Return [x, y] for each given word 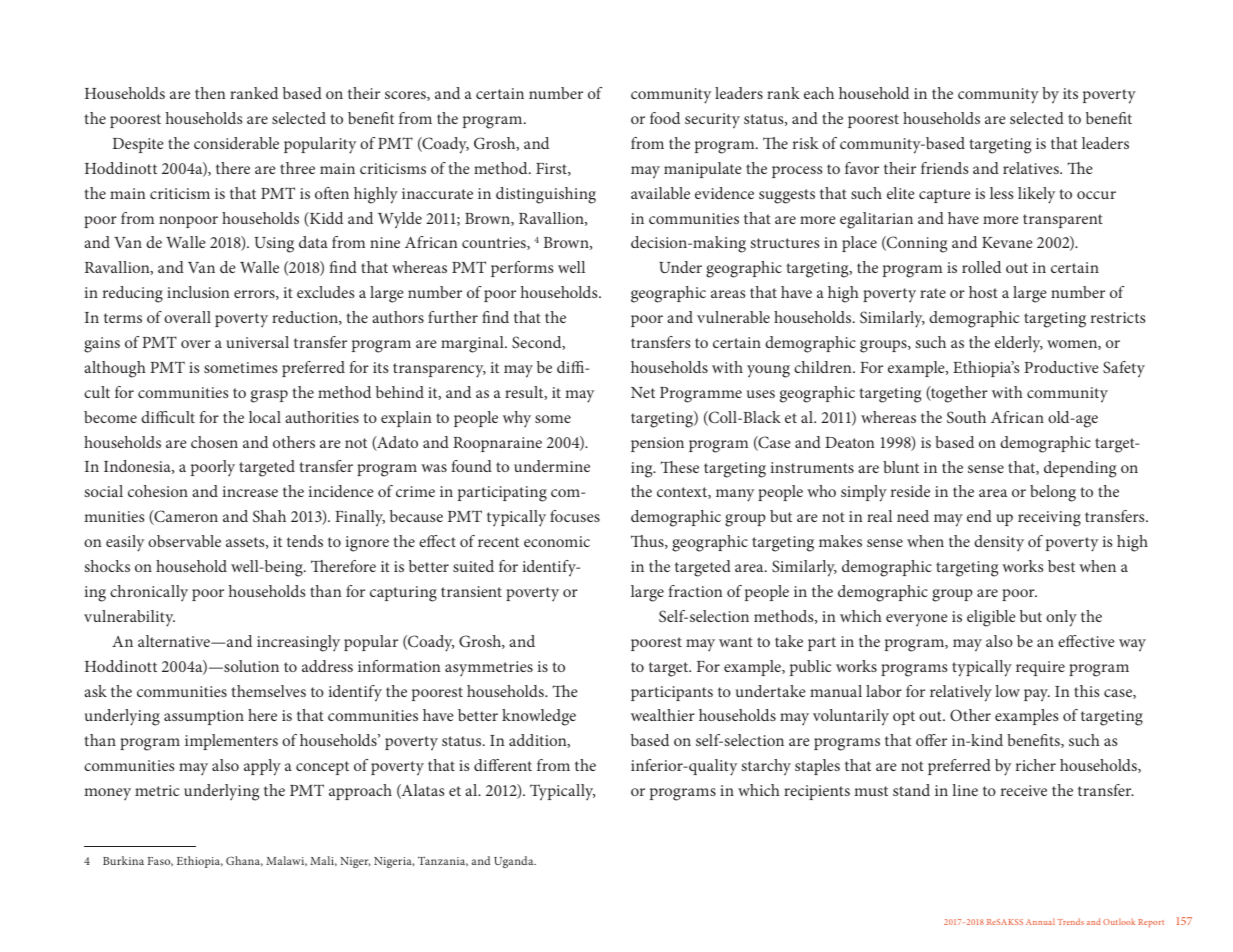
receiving [1049, 519]
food [665, 118]
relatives [1032, 168]
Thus [648, 542]
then [210, 93]
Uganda [515, 862]
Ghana [244, 861]
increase [250, 491]
